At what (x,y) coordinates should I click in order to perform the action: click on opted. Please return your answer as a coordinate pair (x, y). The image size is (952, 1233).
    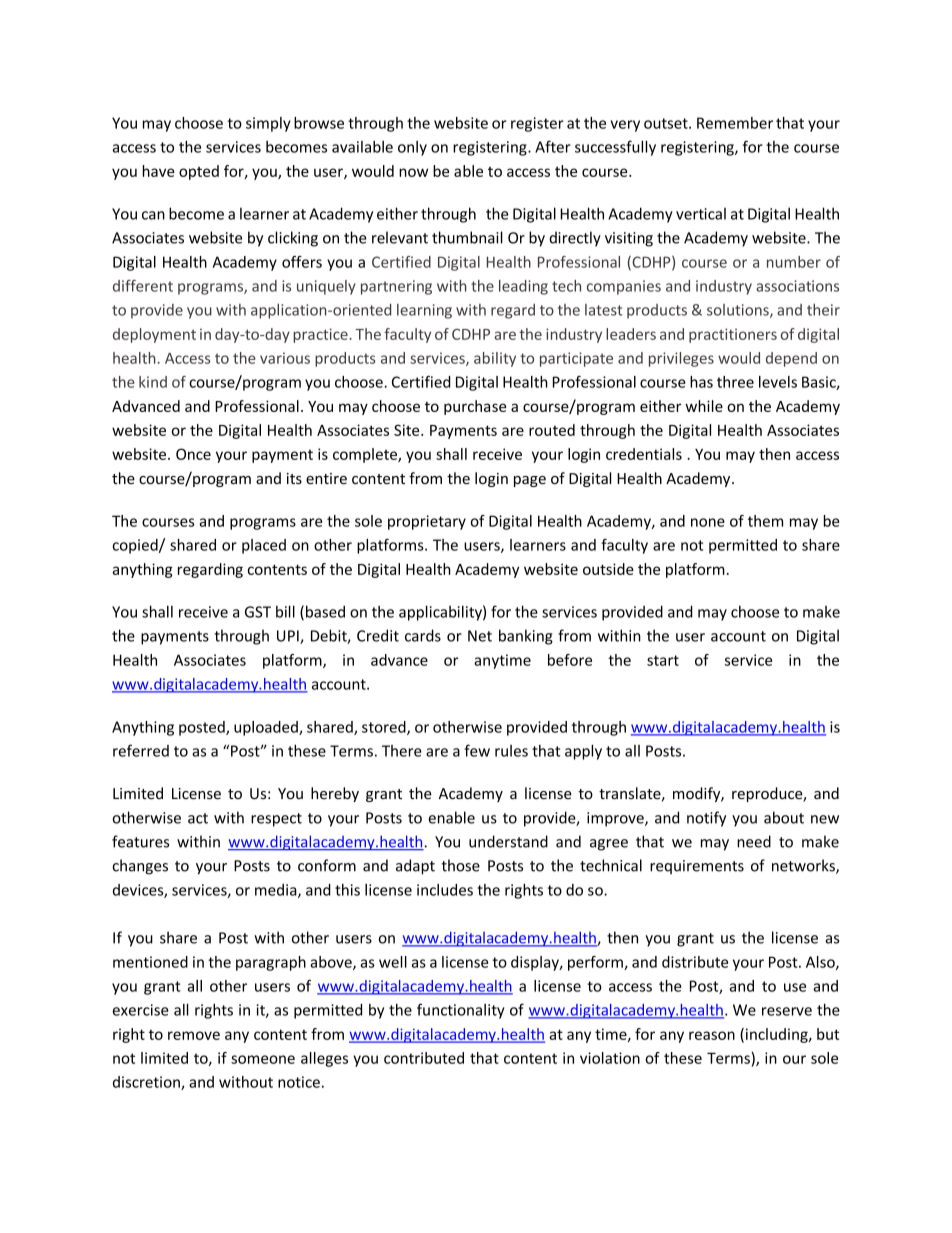
    Looking at the image, I should click on (199, 172).
